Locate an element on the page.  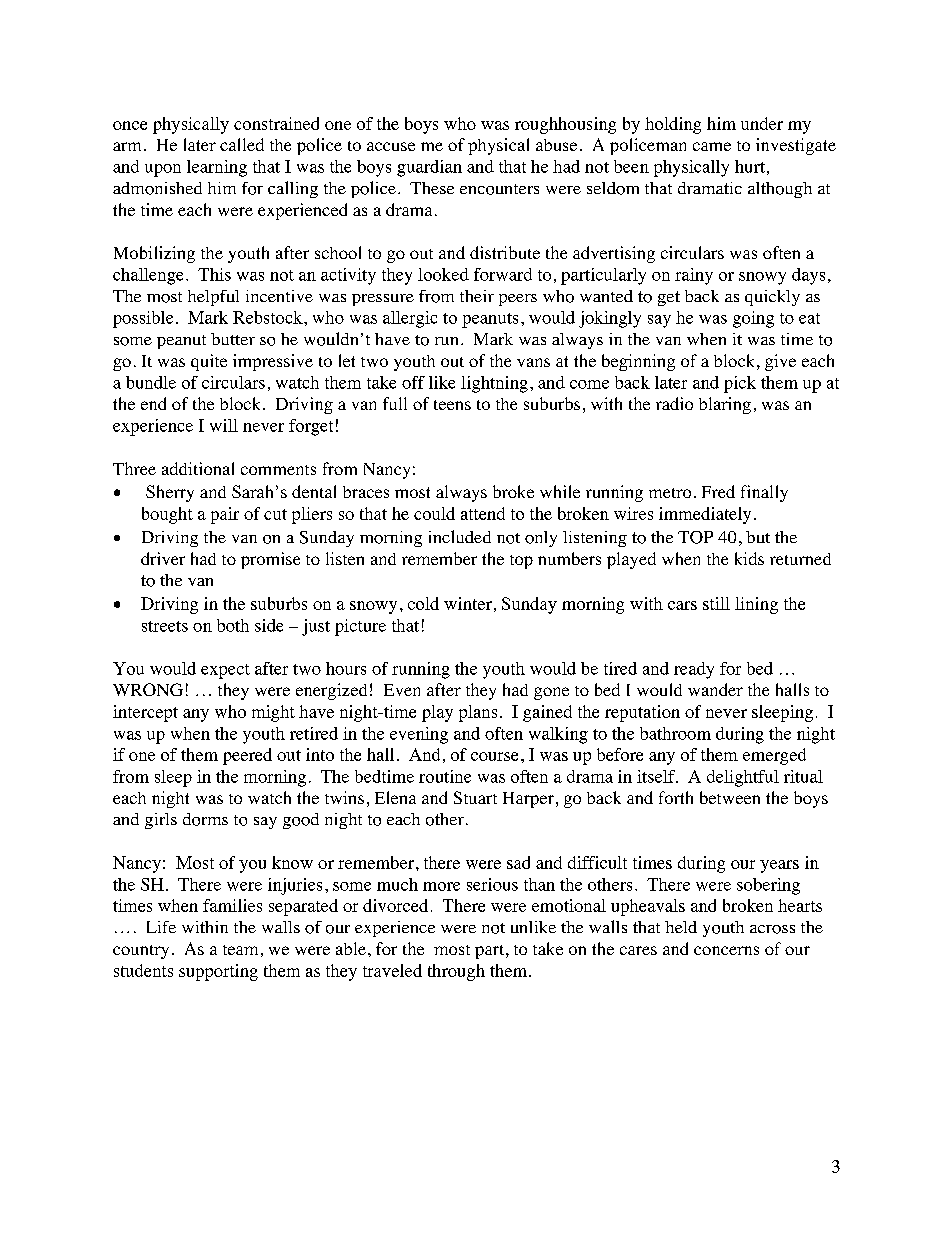
blaring is located at coordinates (725, 405).
